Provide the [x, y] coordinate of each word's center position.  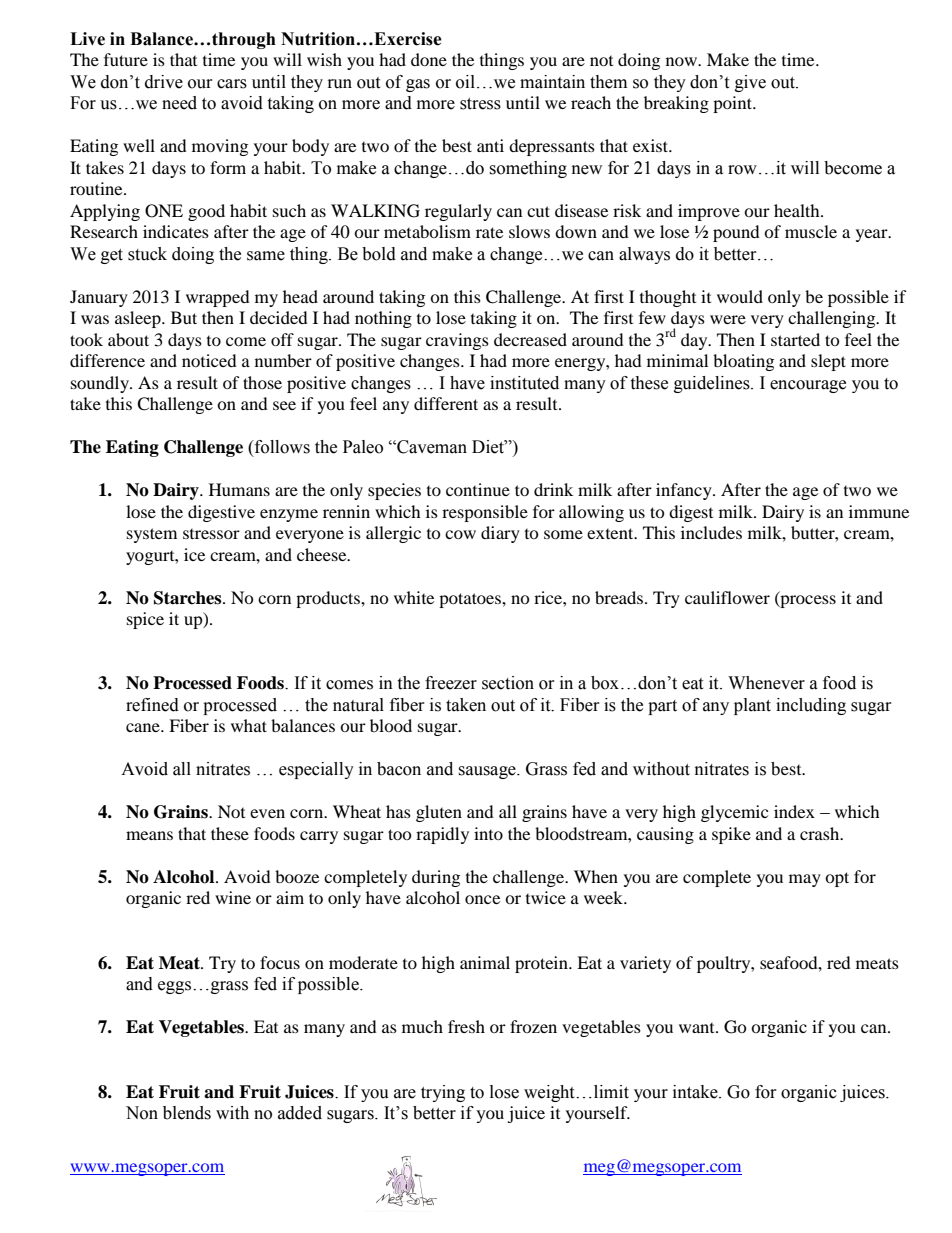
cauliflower [727, 597]
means [149, 835]
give [750, 83]
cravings [457, 341]
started [795, 339]
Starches [189, 598]
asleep [139, 319]
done [429, 59]
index [794, 811]
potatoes [471, 600]
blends [187, 1113]
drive [164, 82]
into [488, 833]
